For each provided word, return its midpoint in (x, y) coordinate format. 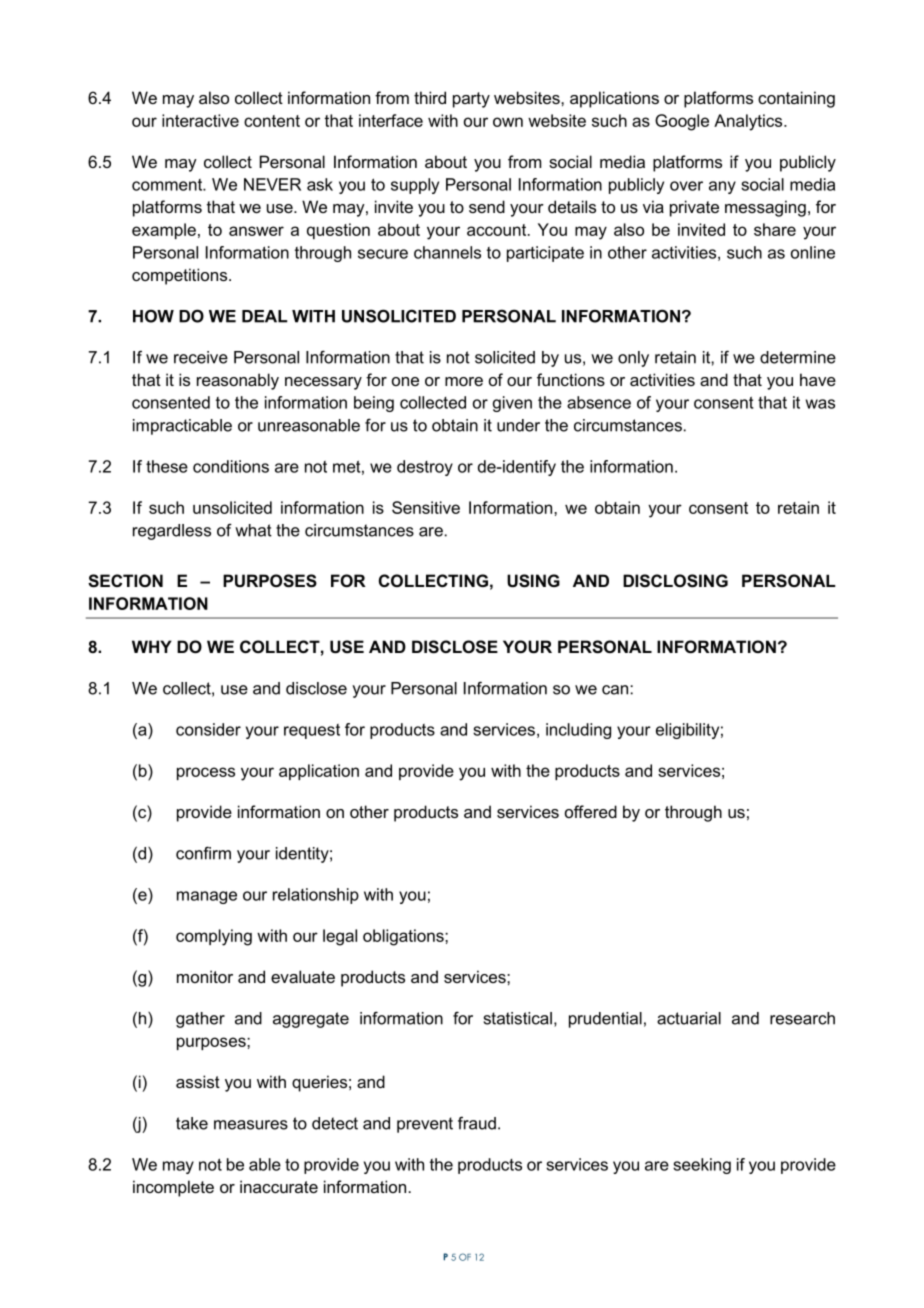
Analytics (749, 122)
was (820, 404)
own (508, 122)
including (578, 731)
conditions (231, 466)
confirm (203, 853)
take (192, 1123)
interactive (200, 120)
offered (591, 811)
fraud (477, 1123)
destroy (425, 468)
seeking (702, 1166)
